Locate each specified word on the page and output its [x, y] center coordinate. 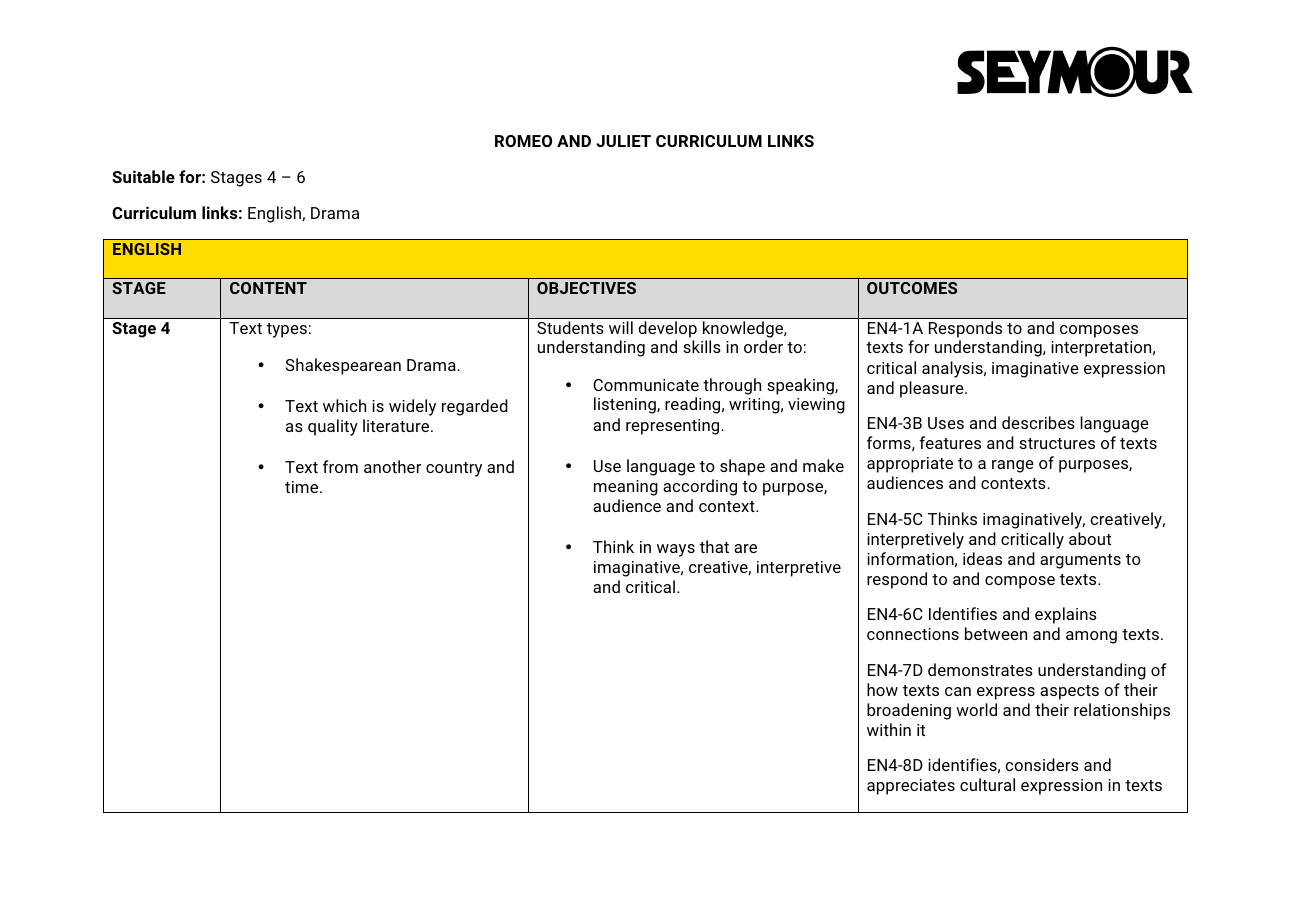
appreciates [911, 787]
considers [1042, 764]
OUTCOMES [912, 288]
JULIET [623, 141]
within [889, 729]
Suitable [143, 176]
